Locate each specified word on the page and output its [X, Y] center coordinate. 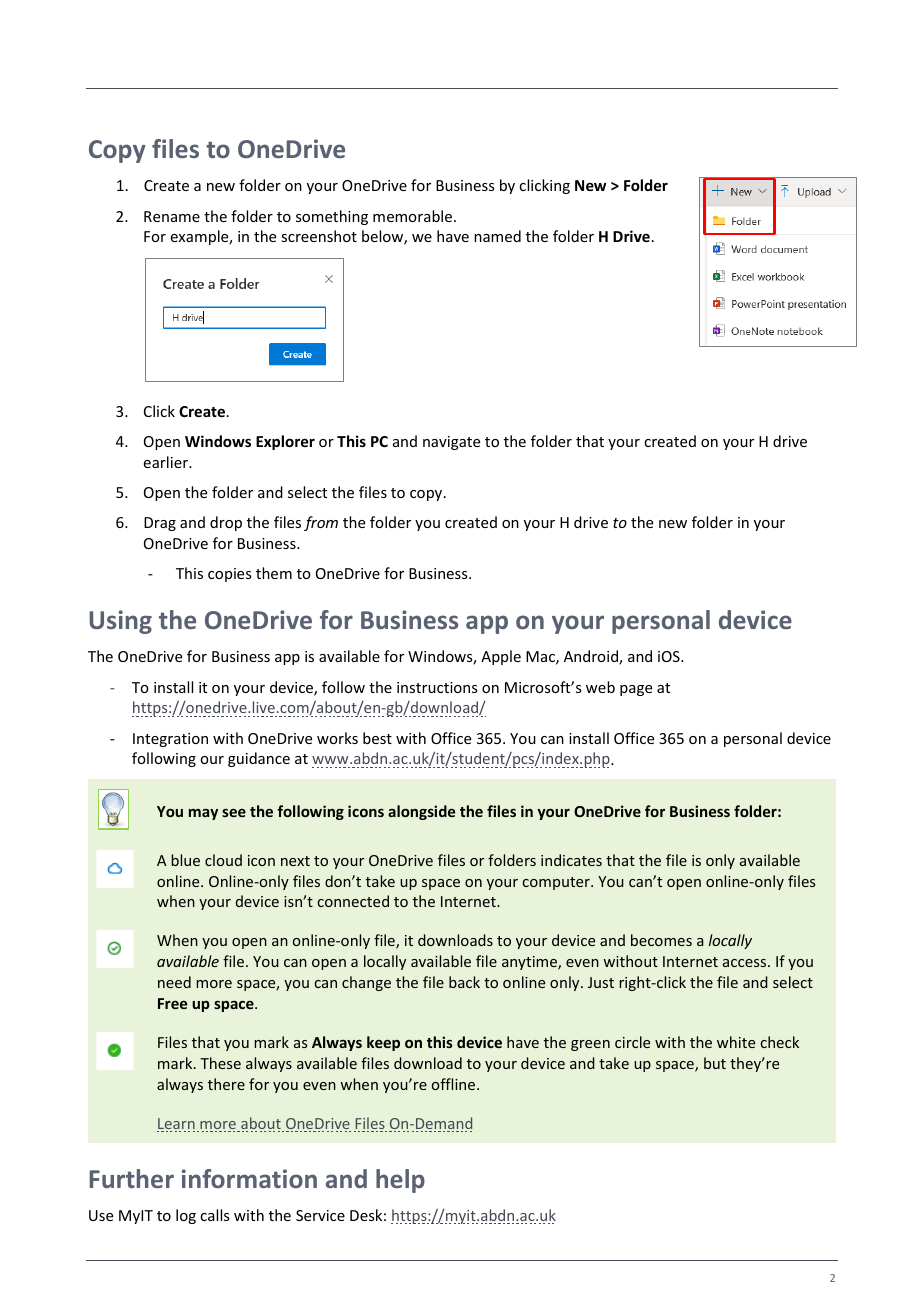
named [497, 236]
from [321, 523]
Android [592, 657]
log [186, 1216]
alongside [421, 812]
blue [185, 860]
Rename [172, 216]
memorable [414, 216]
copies [229, 575]
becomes [661, 940]
